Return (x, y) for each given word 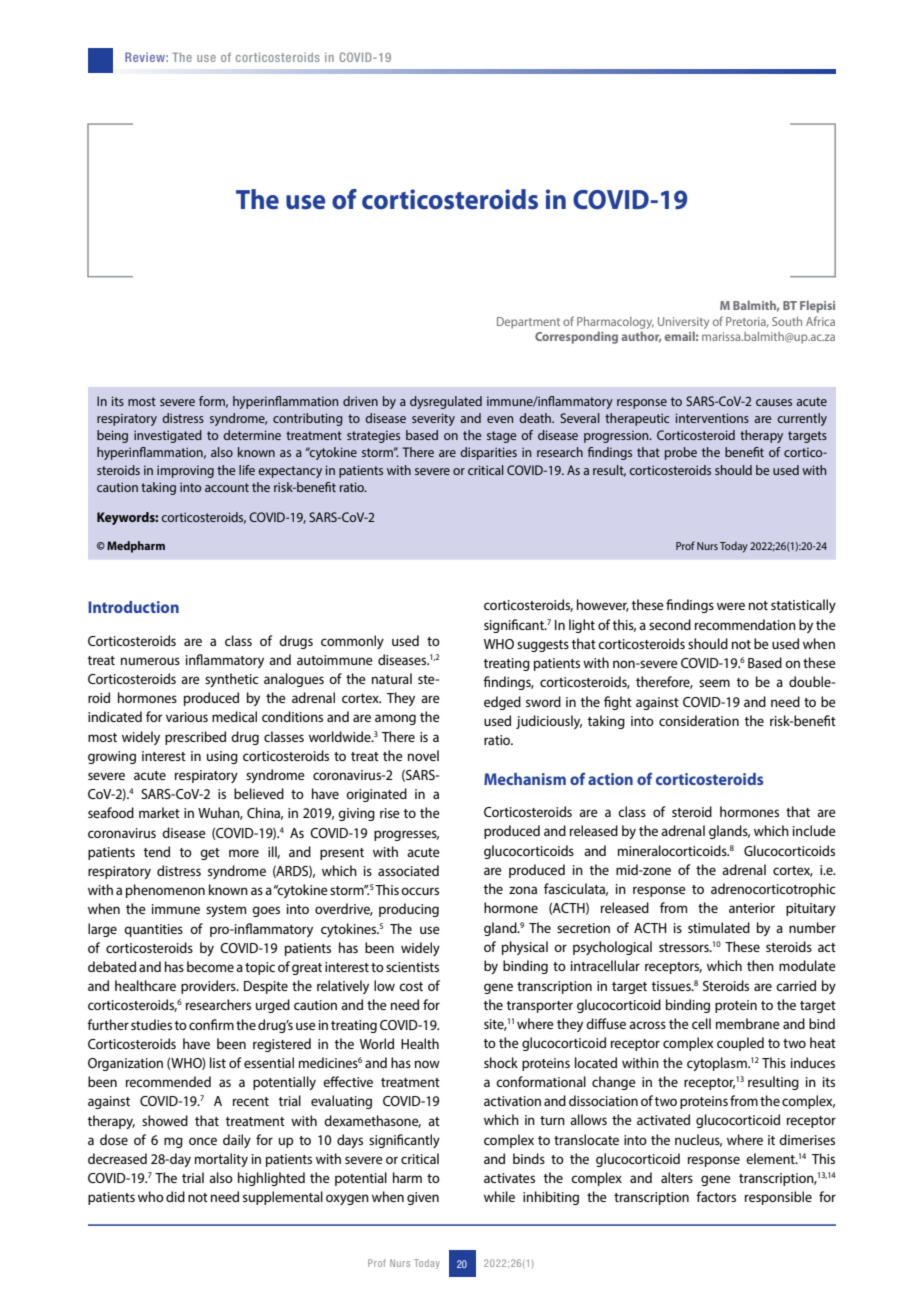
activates (509, 1178)
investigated (168, 436)
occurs (420, 891)
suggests (543, 646)
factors (716, 1196)
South (787, 321)
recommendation (745, 624)
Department (528, 323)
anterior (752, 908)
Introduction (133, 607)
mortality (221, 1160)
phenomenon (165, 891)
